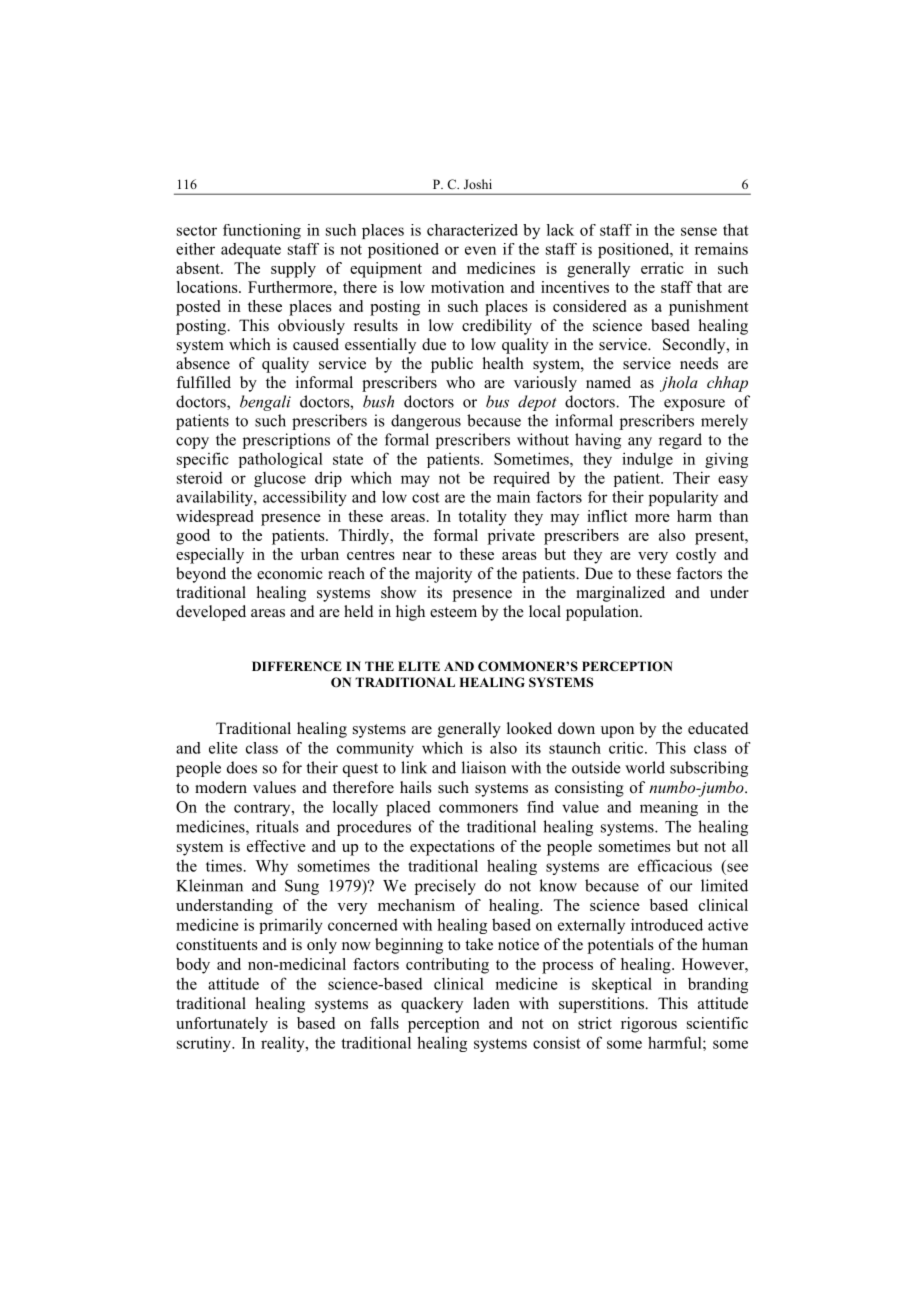 The height and width of the screenshot is (1308, 924). Describe the element at coordinates (472, 230) in the screenshot. I see `characterized` at that location.
